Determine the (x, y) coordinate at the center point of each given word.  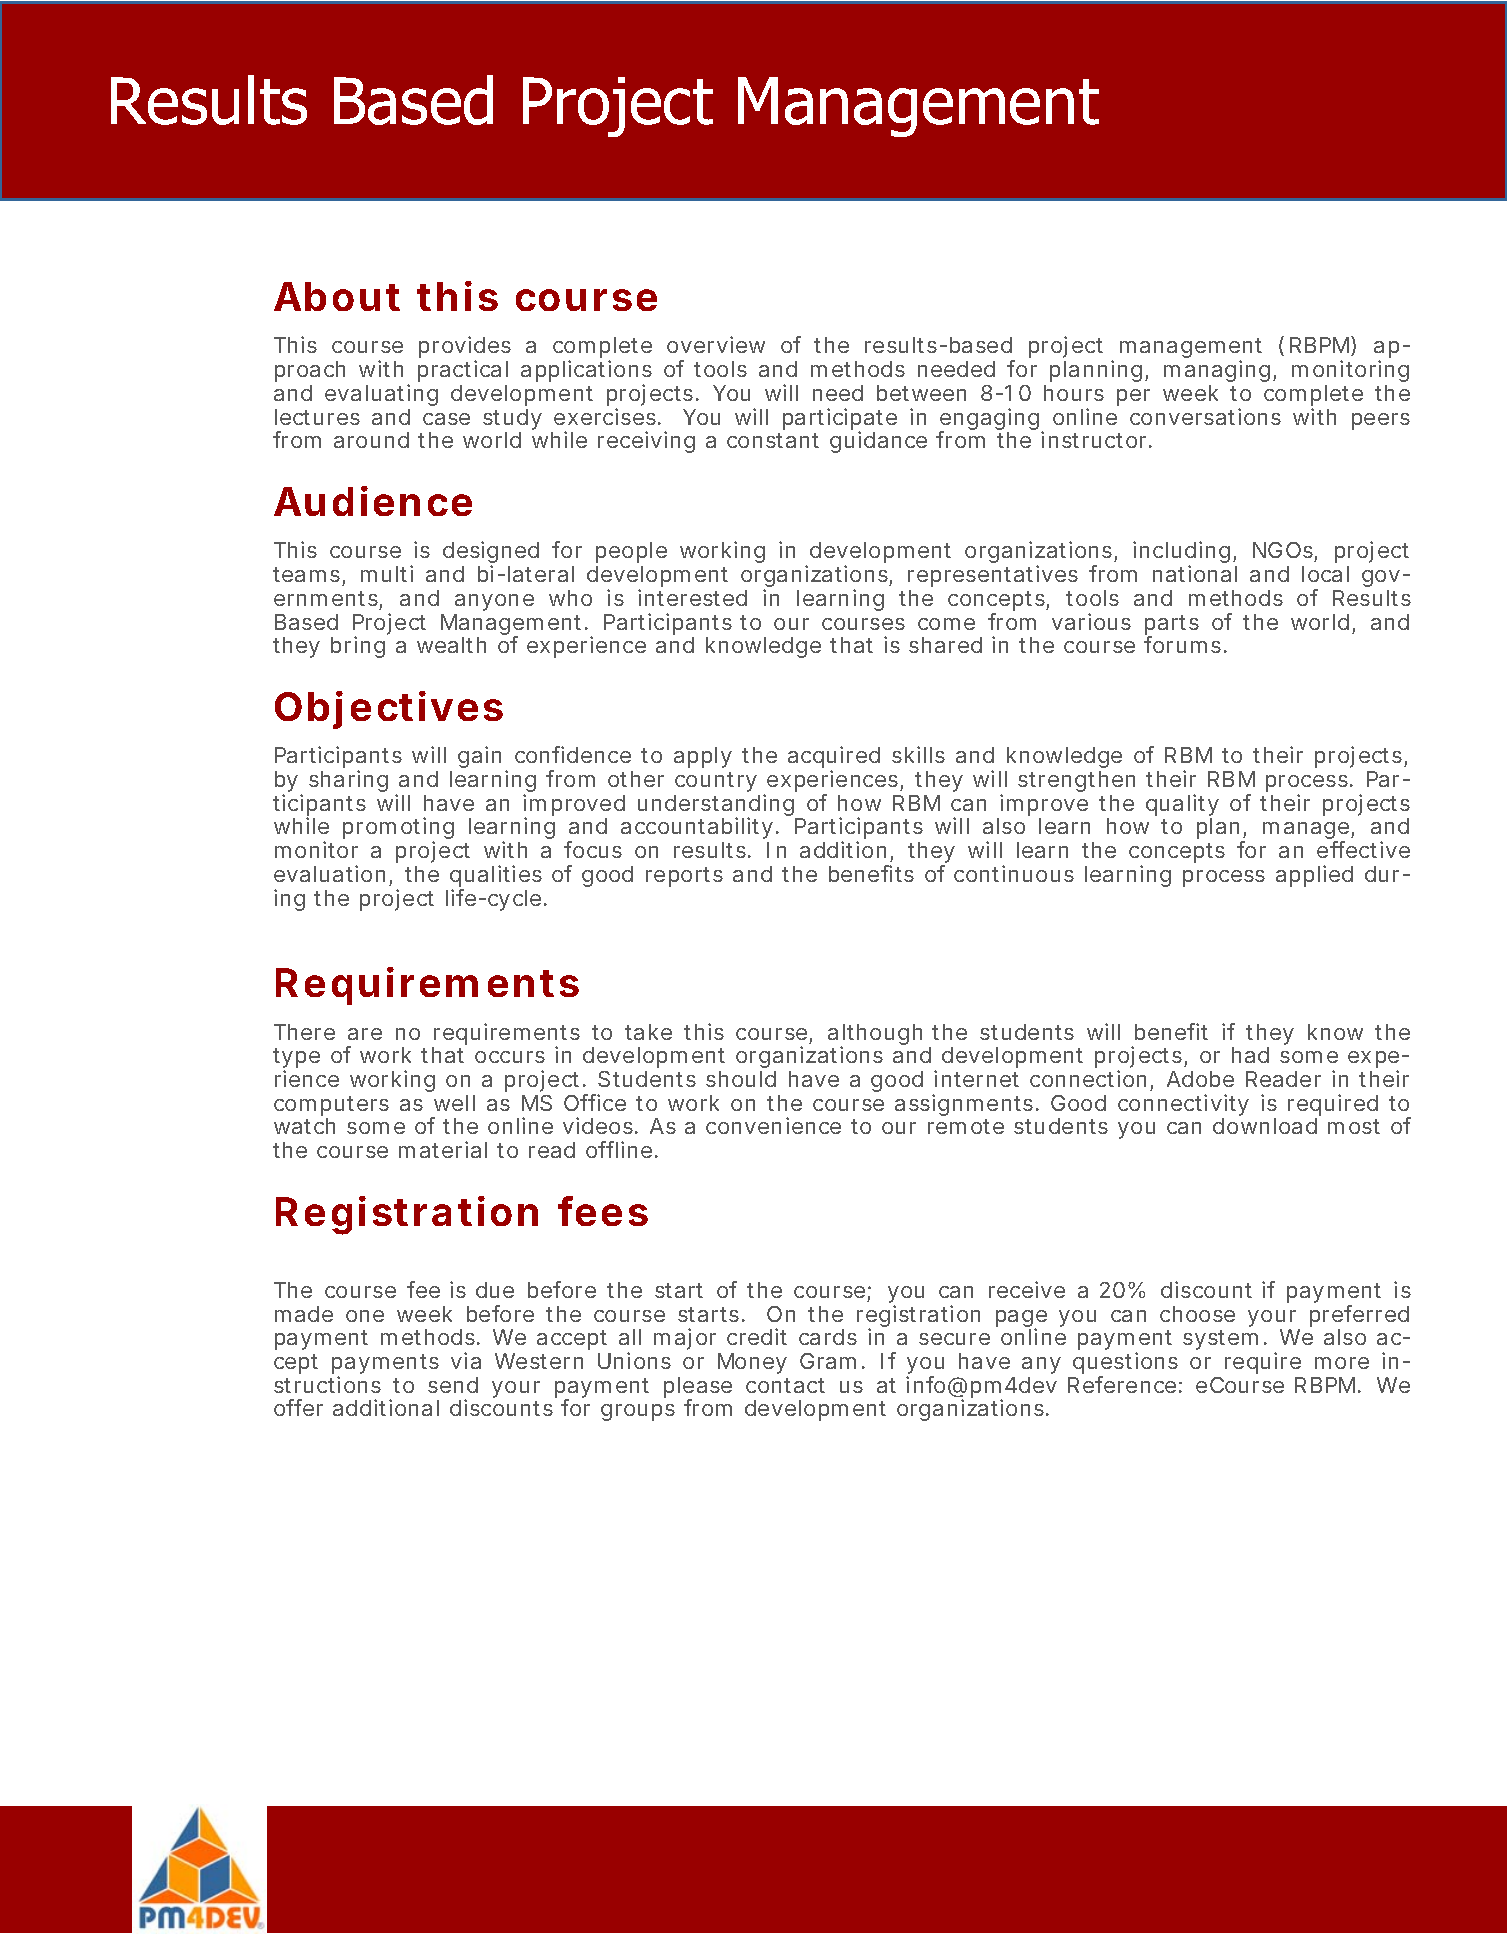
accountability (697, 830)
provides (465, 348)
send (453, 1385)
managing (1217, 371)
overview (716, 344)
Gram (828, 1361)
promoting (398, 830)
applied (1314, 876)
